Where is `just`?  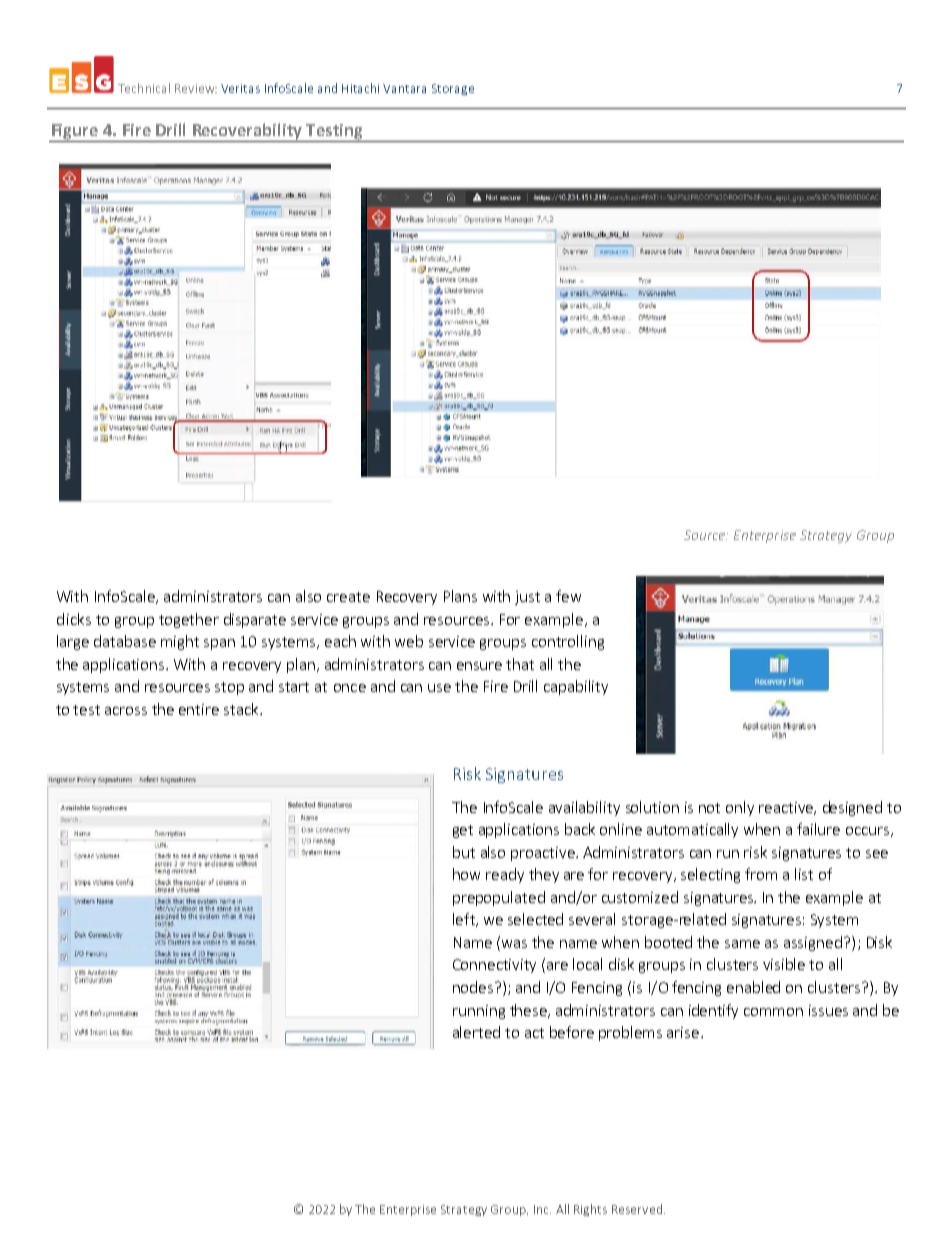 just is located at coordinates (527, 598).
